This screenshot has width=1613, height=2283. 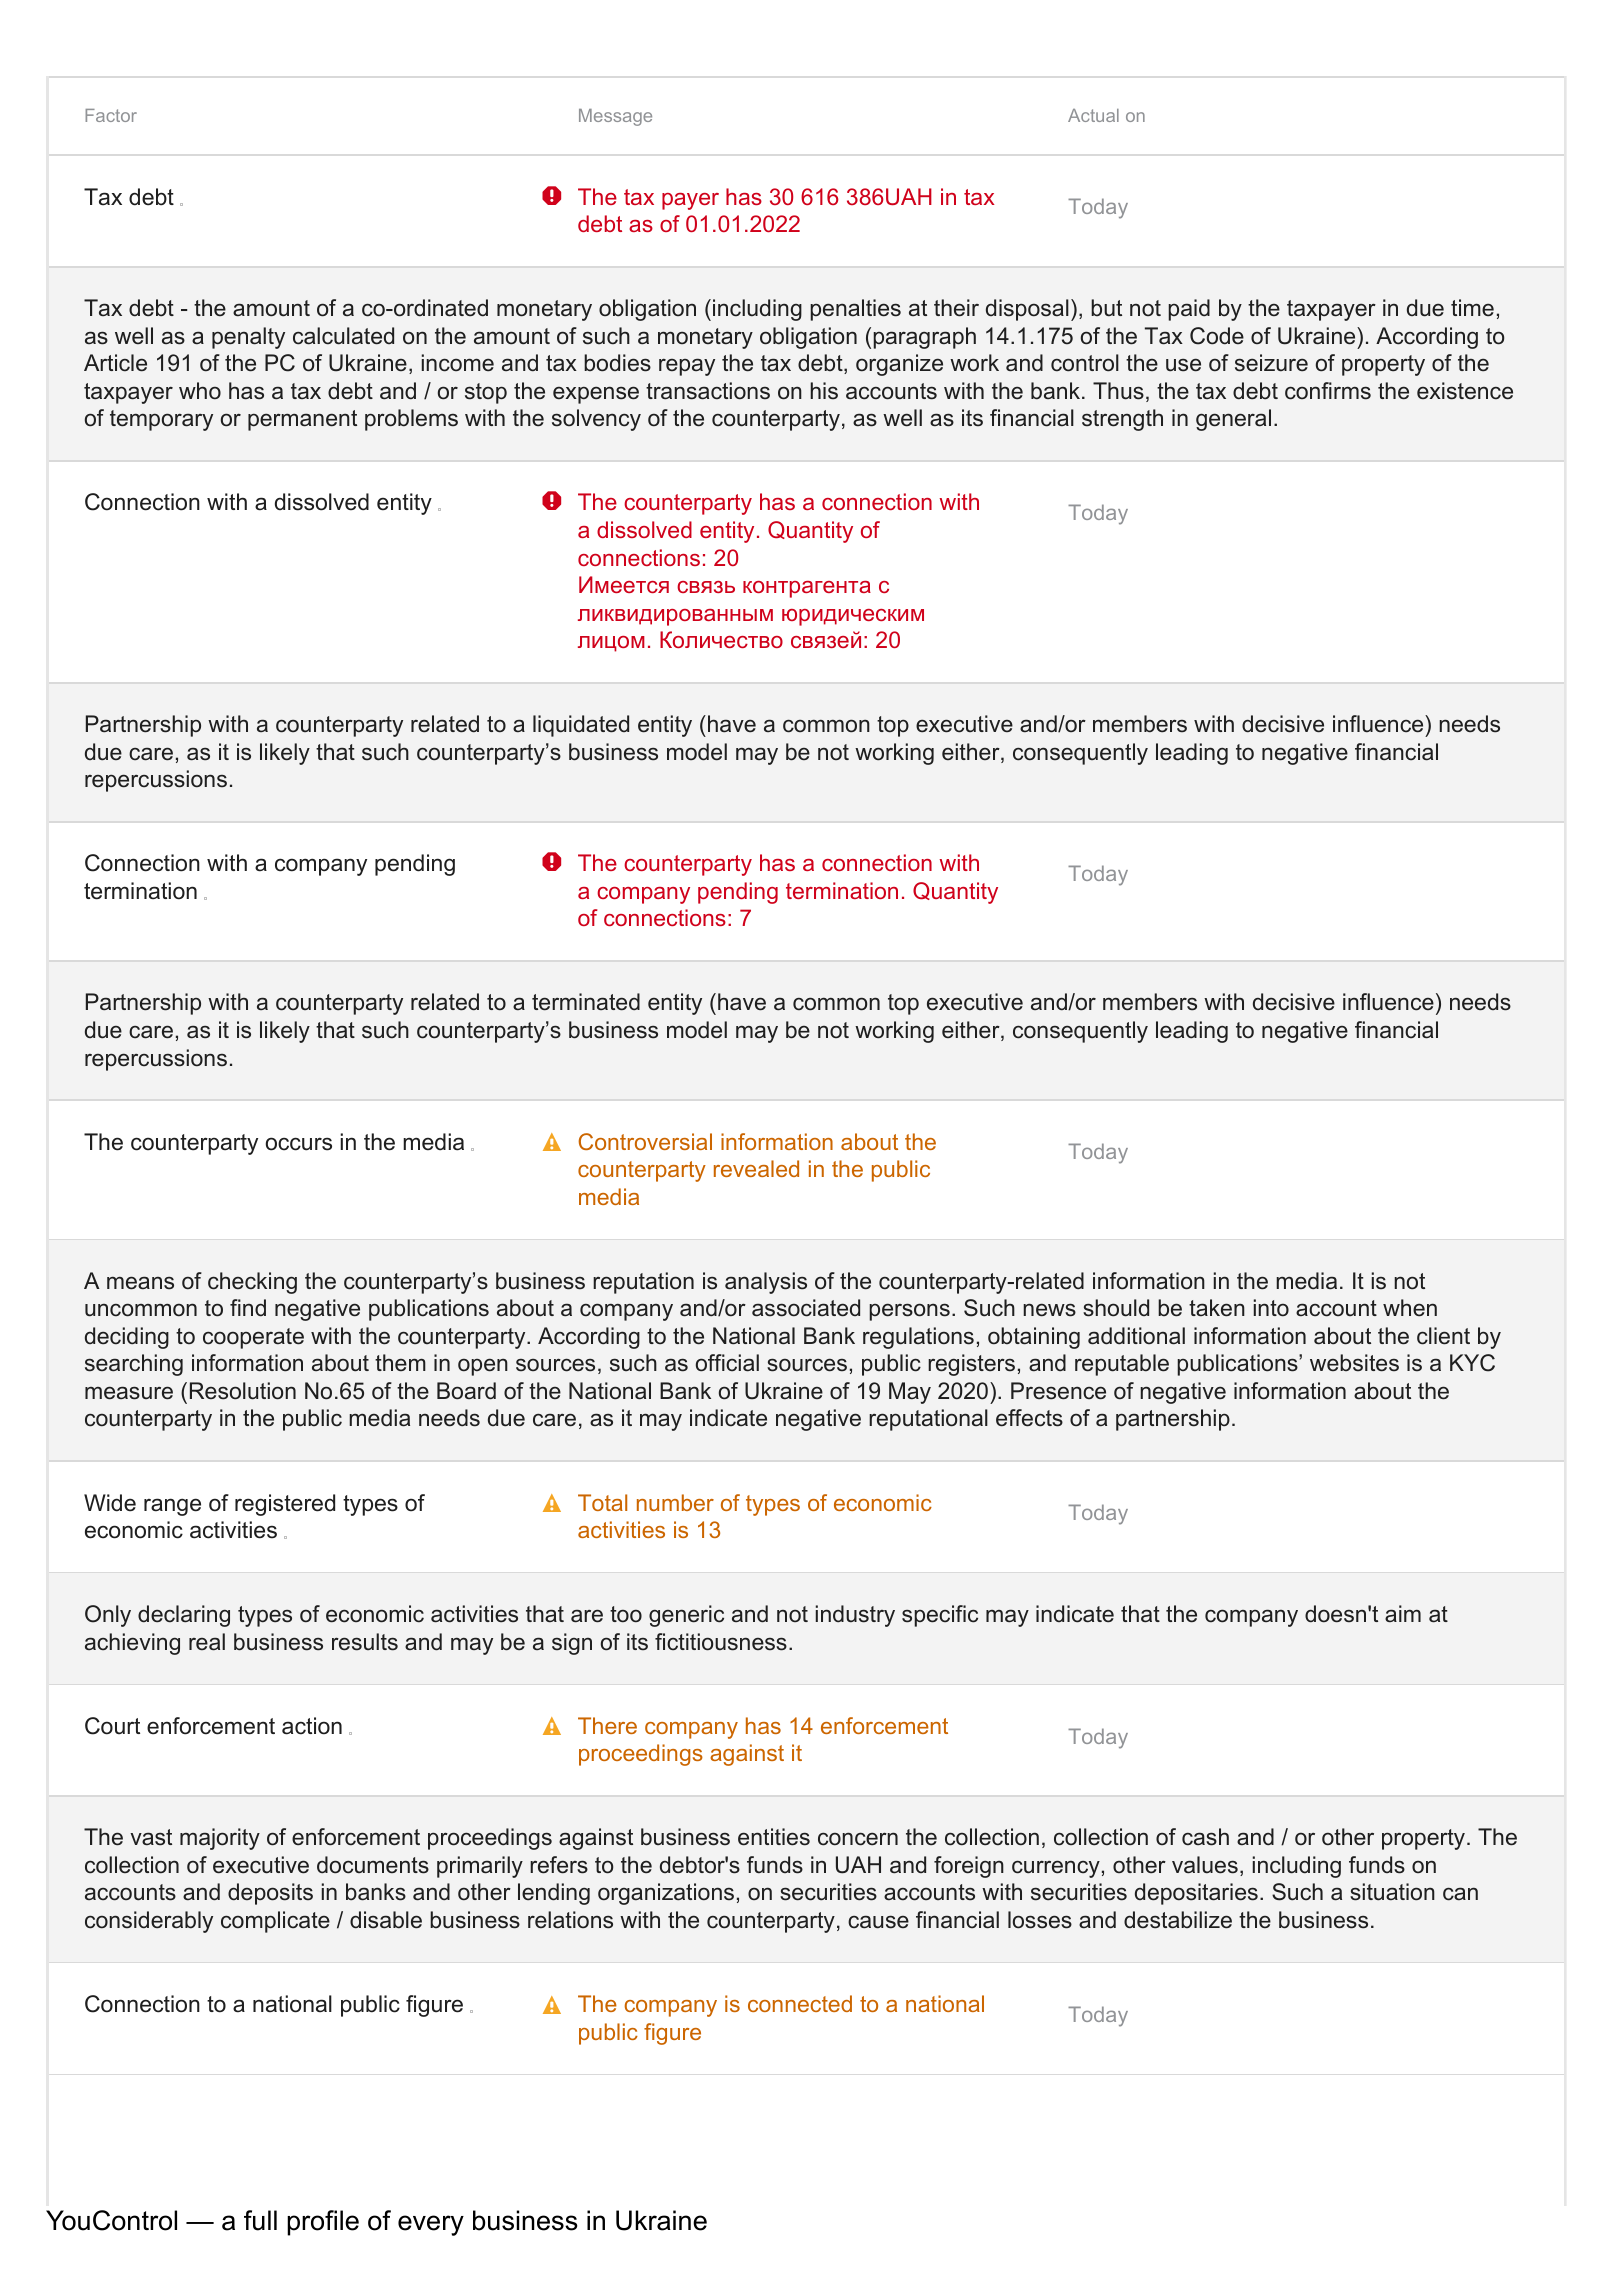 What do you see at coordinates (1189, 310) in the screenshot?
I see `paid` at bounding box center [1189, 310].
